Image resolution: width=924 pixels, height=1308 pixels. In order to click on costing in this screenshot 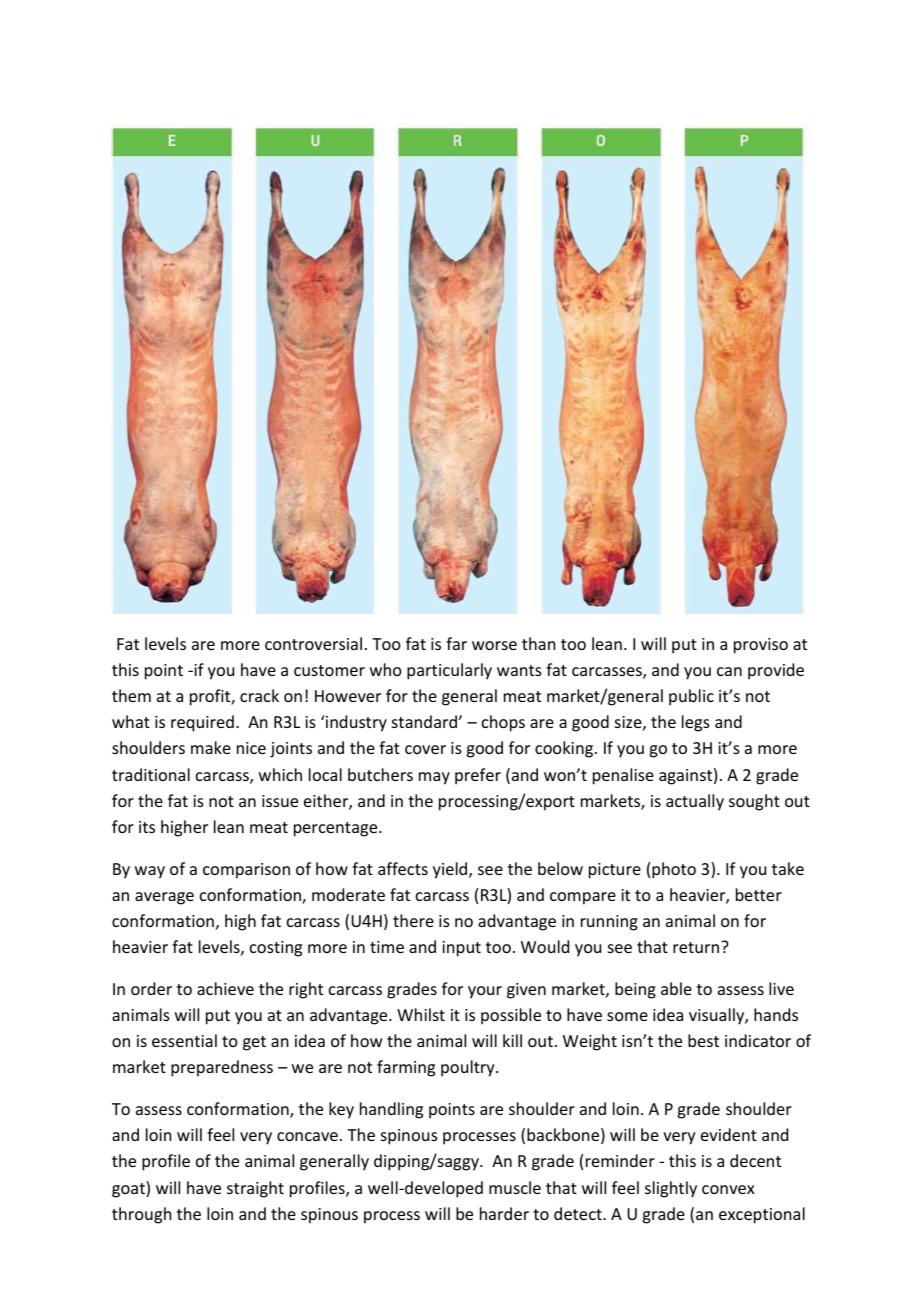, I will do `click(276, 949)`.
